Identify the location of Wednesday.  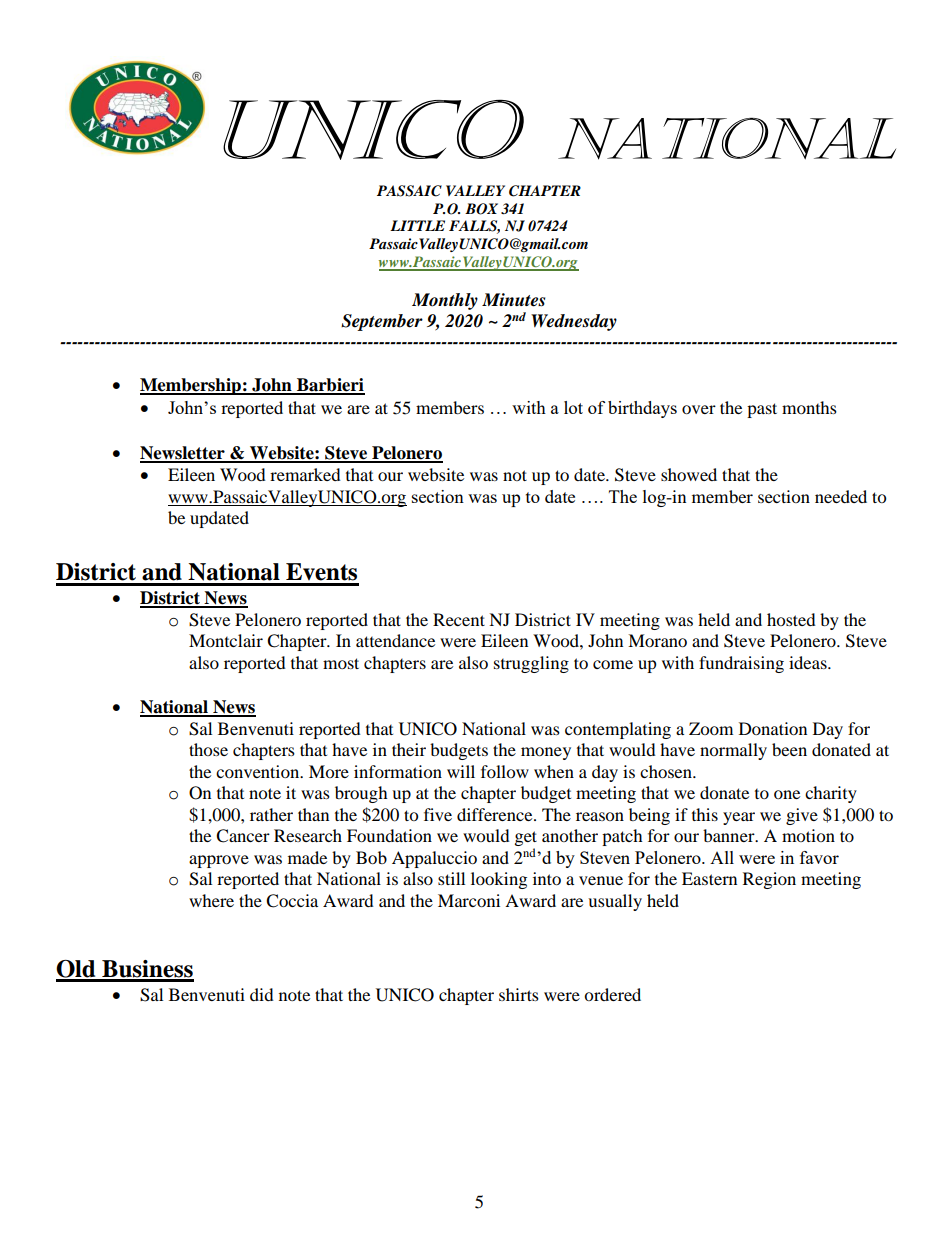
(574, 322).
